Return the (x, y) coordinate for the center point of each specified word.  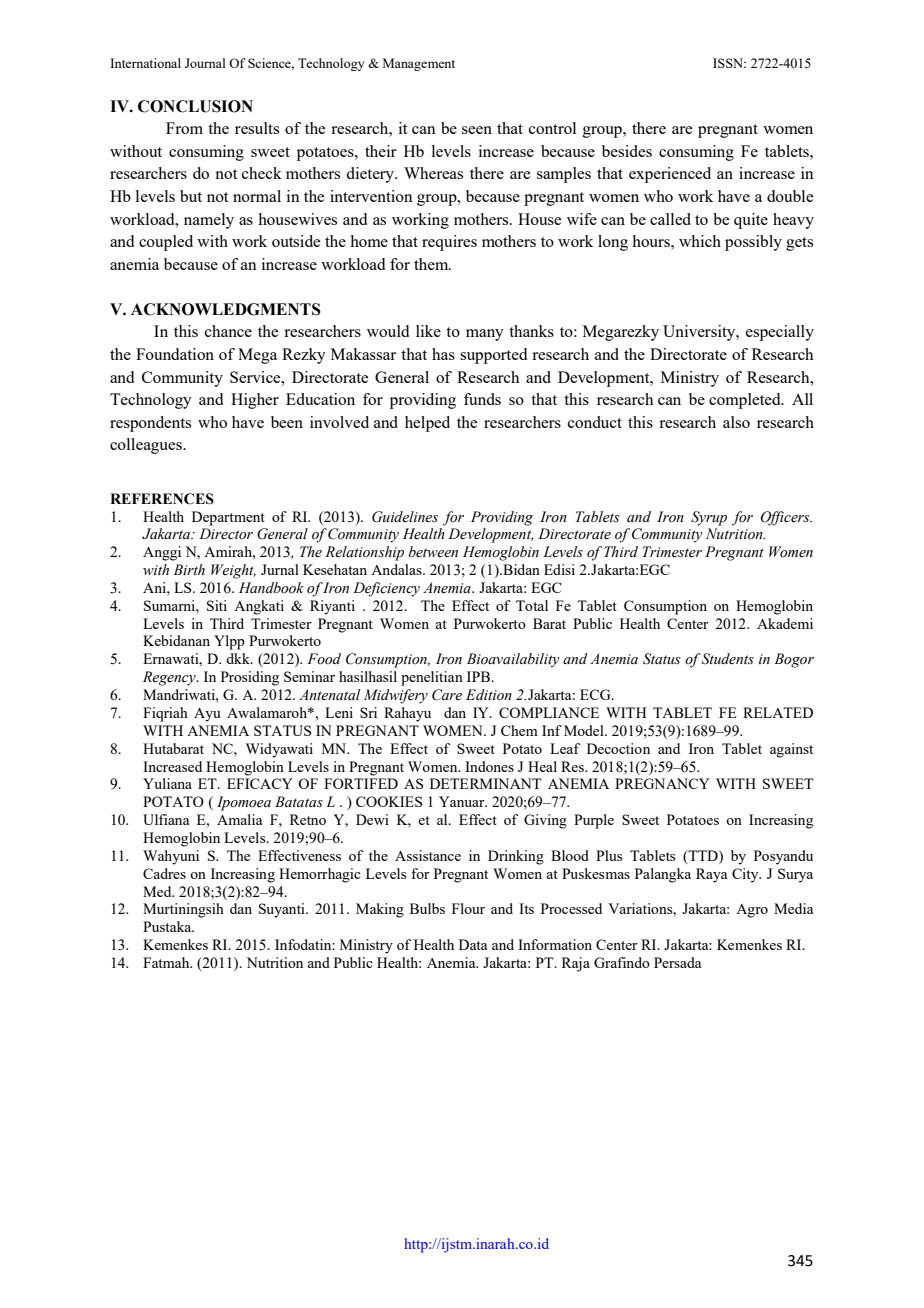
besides (627, 151)
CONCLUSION (195, 106)
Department (228, 518)
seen (477, 130)
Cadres (164, 873)
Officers (786, 518)
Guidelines (405, 517)
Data (473, 944)
